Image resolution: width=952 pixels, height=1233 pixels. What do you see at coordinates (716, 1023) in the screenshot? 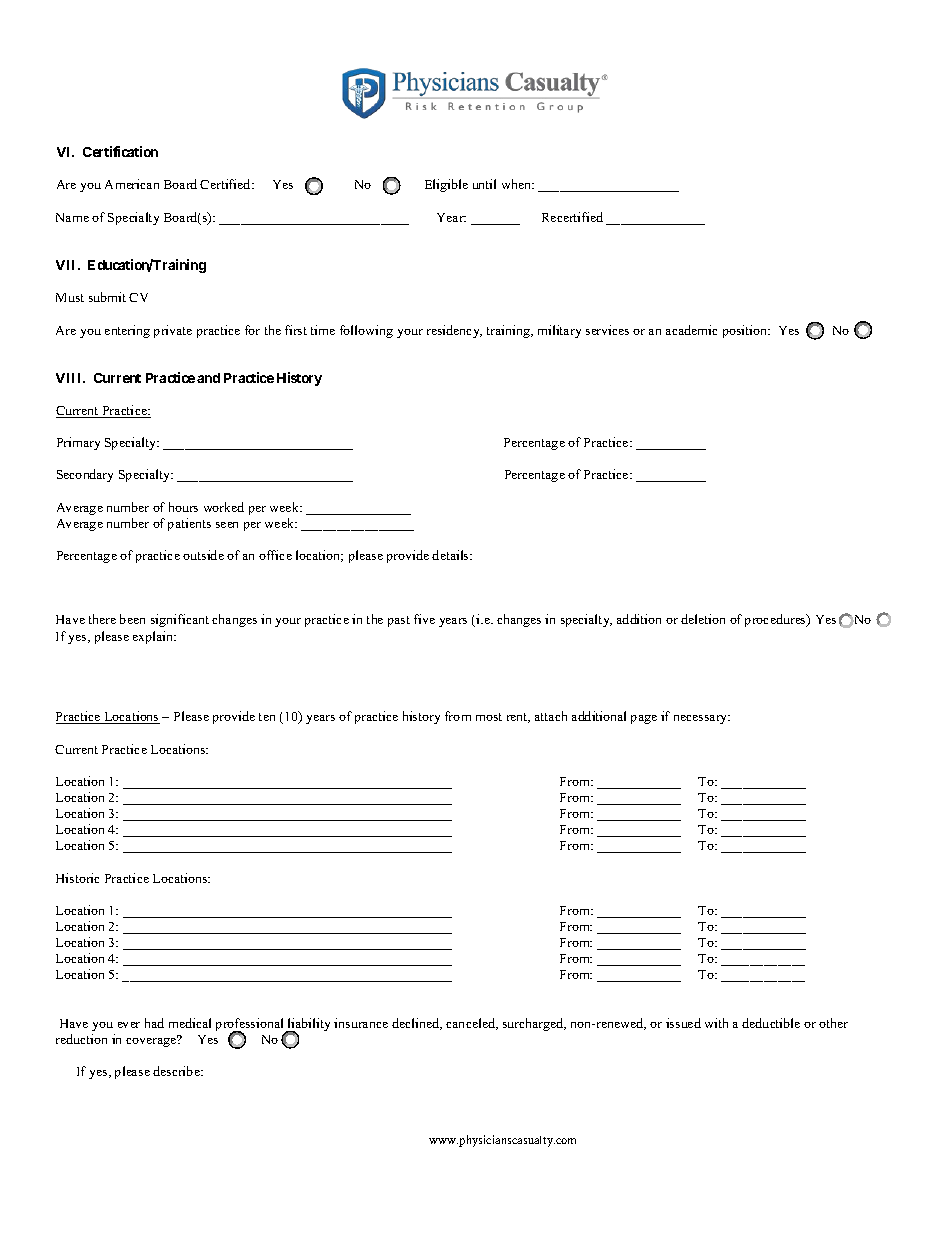
I see `with` at bounding box center [716, 1023].
